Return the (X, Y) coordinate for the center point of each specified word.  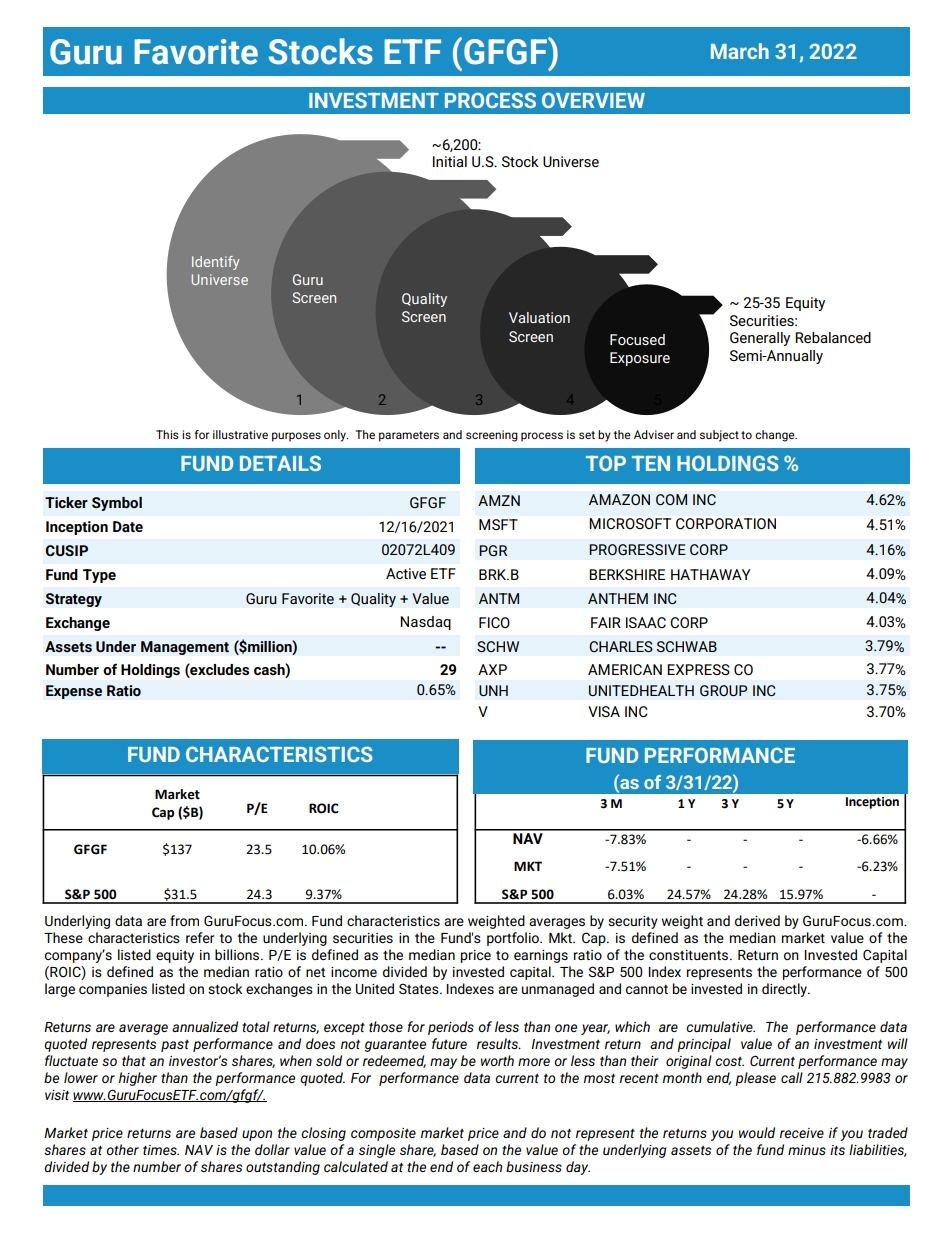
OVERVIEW (593, 100)
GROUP (723, 690)
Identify (215, 263)
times (161, 1150)
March (740, 51)
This (167, 434)
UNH (493, 690)
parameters (409, 436)
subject (719, 436)
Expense (74, 692)
